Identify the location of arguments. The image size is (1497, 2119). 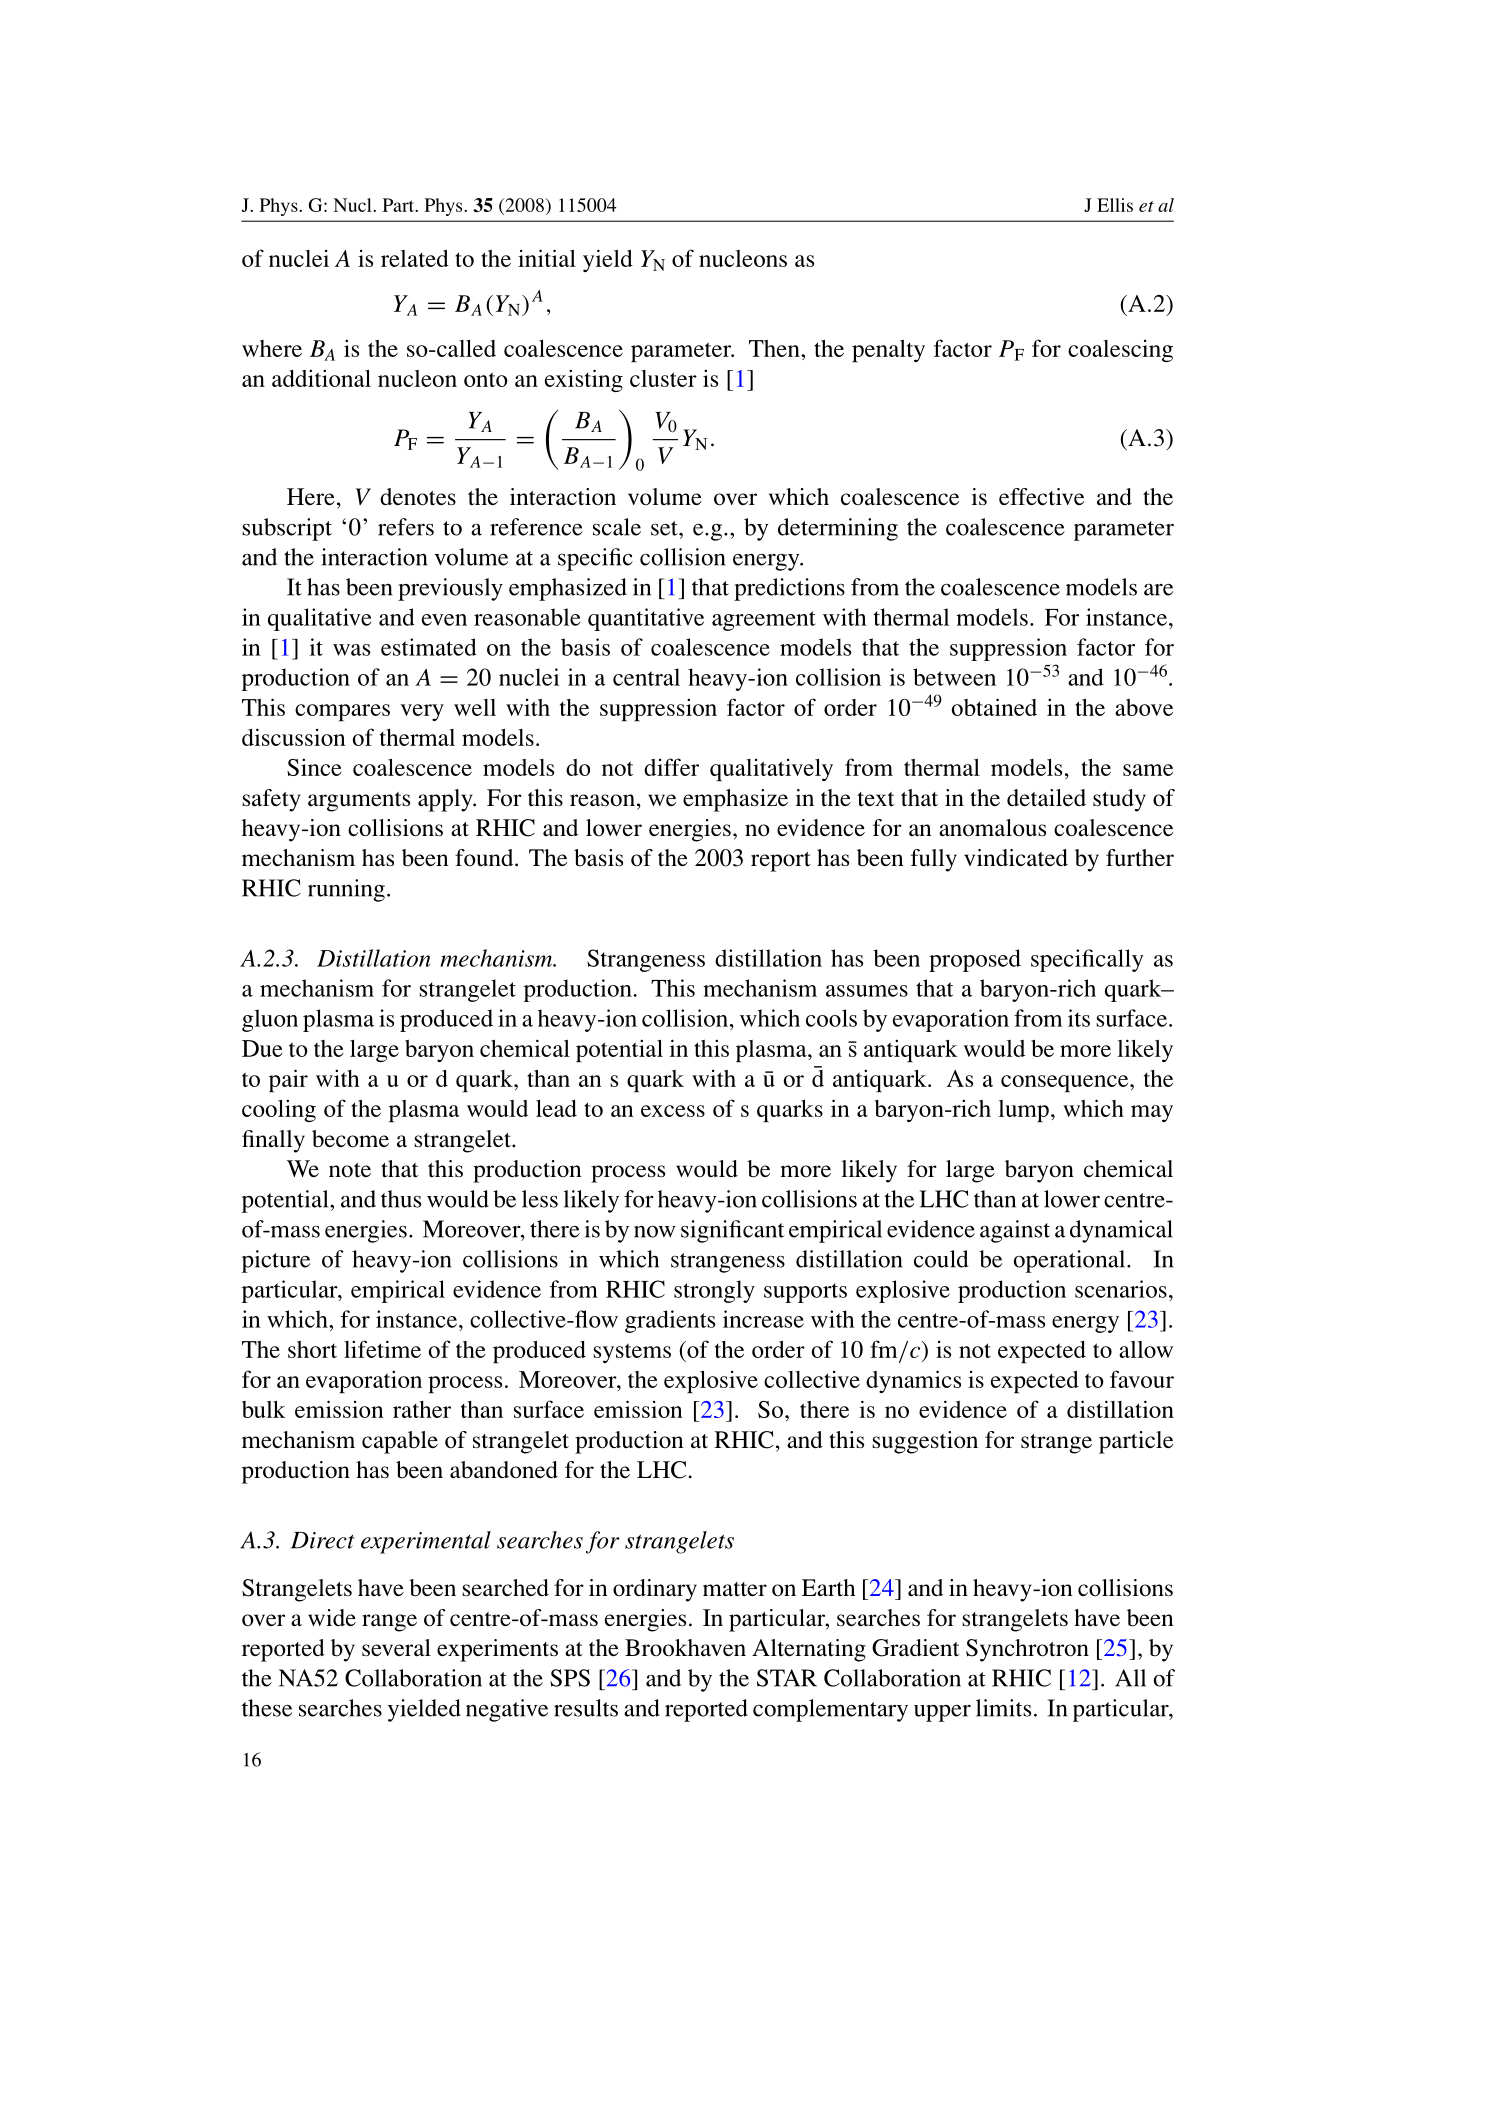
(359, 802).
